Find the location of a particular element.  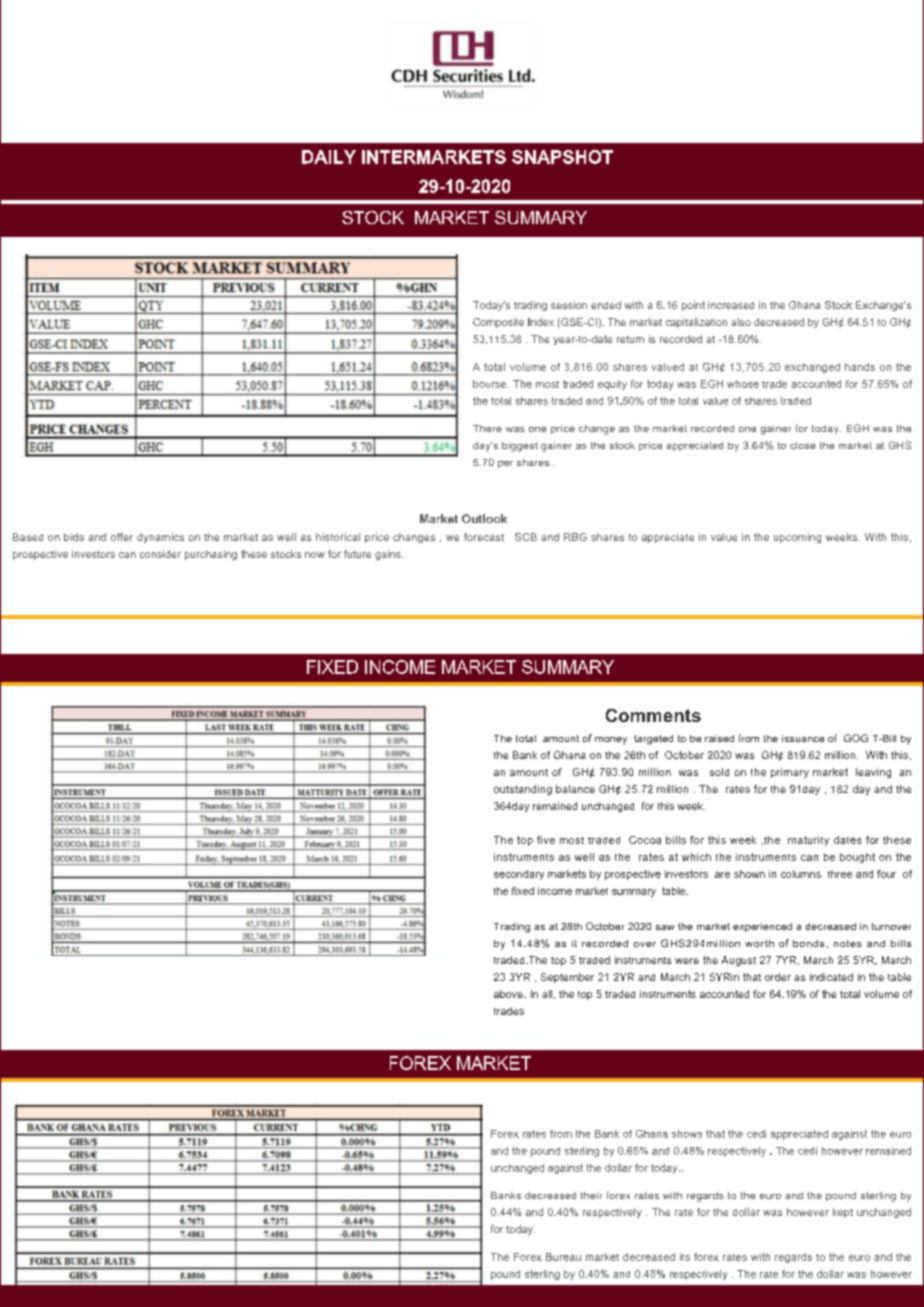

forecast is located at coordinates (484, 537).
